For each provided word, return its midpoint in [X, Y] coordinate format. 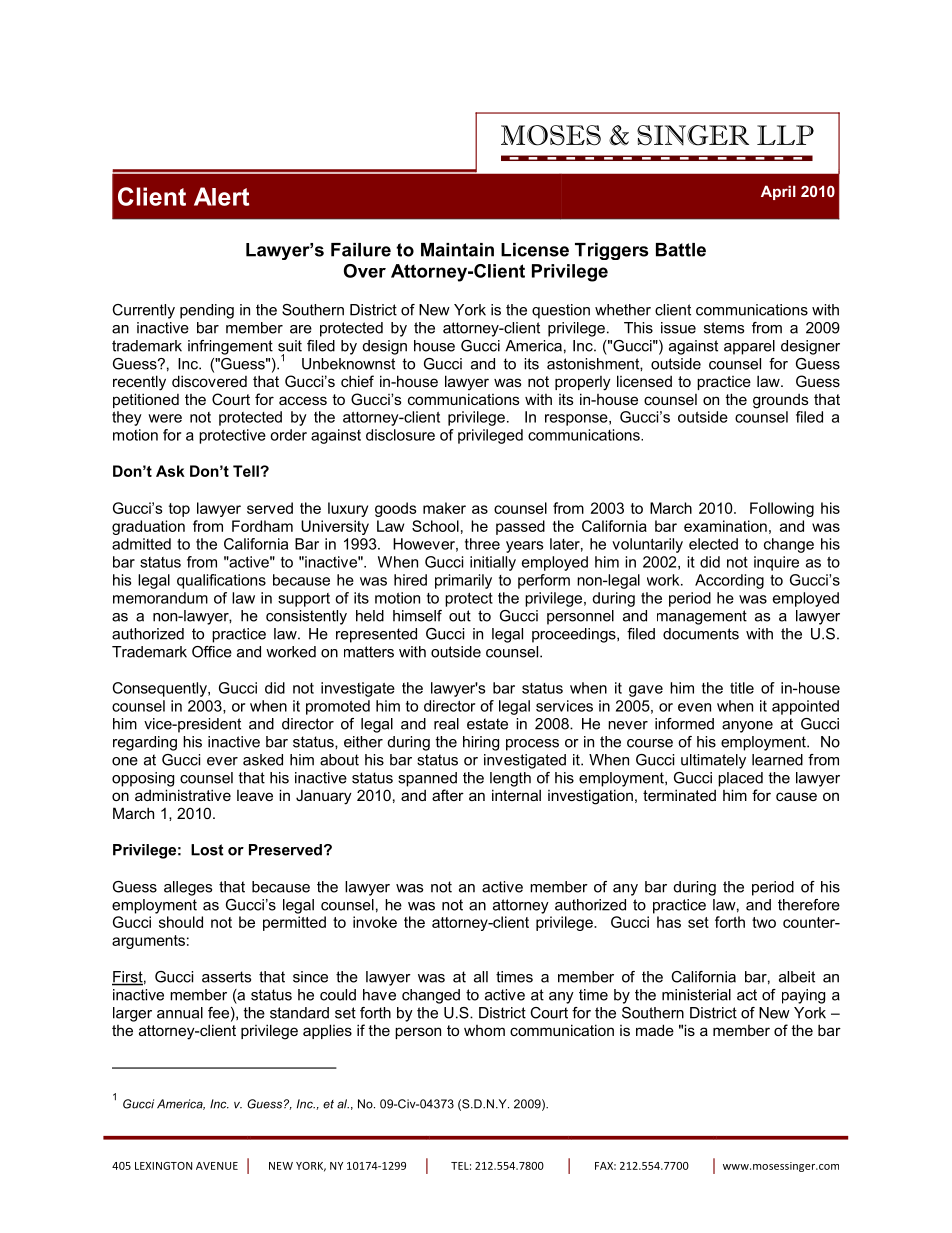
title [742, 688]
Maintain [457, 250]
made [655, 1030]
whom [484, 1030]
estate [487, 724]
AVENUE [217, 1166]
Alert [221, 196]
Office [212, 652]
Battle [681, 250]
